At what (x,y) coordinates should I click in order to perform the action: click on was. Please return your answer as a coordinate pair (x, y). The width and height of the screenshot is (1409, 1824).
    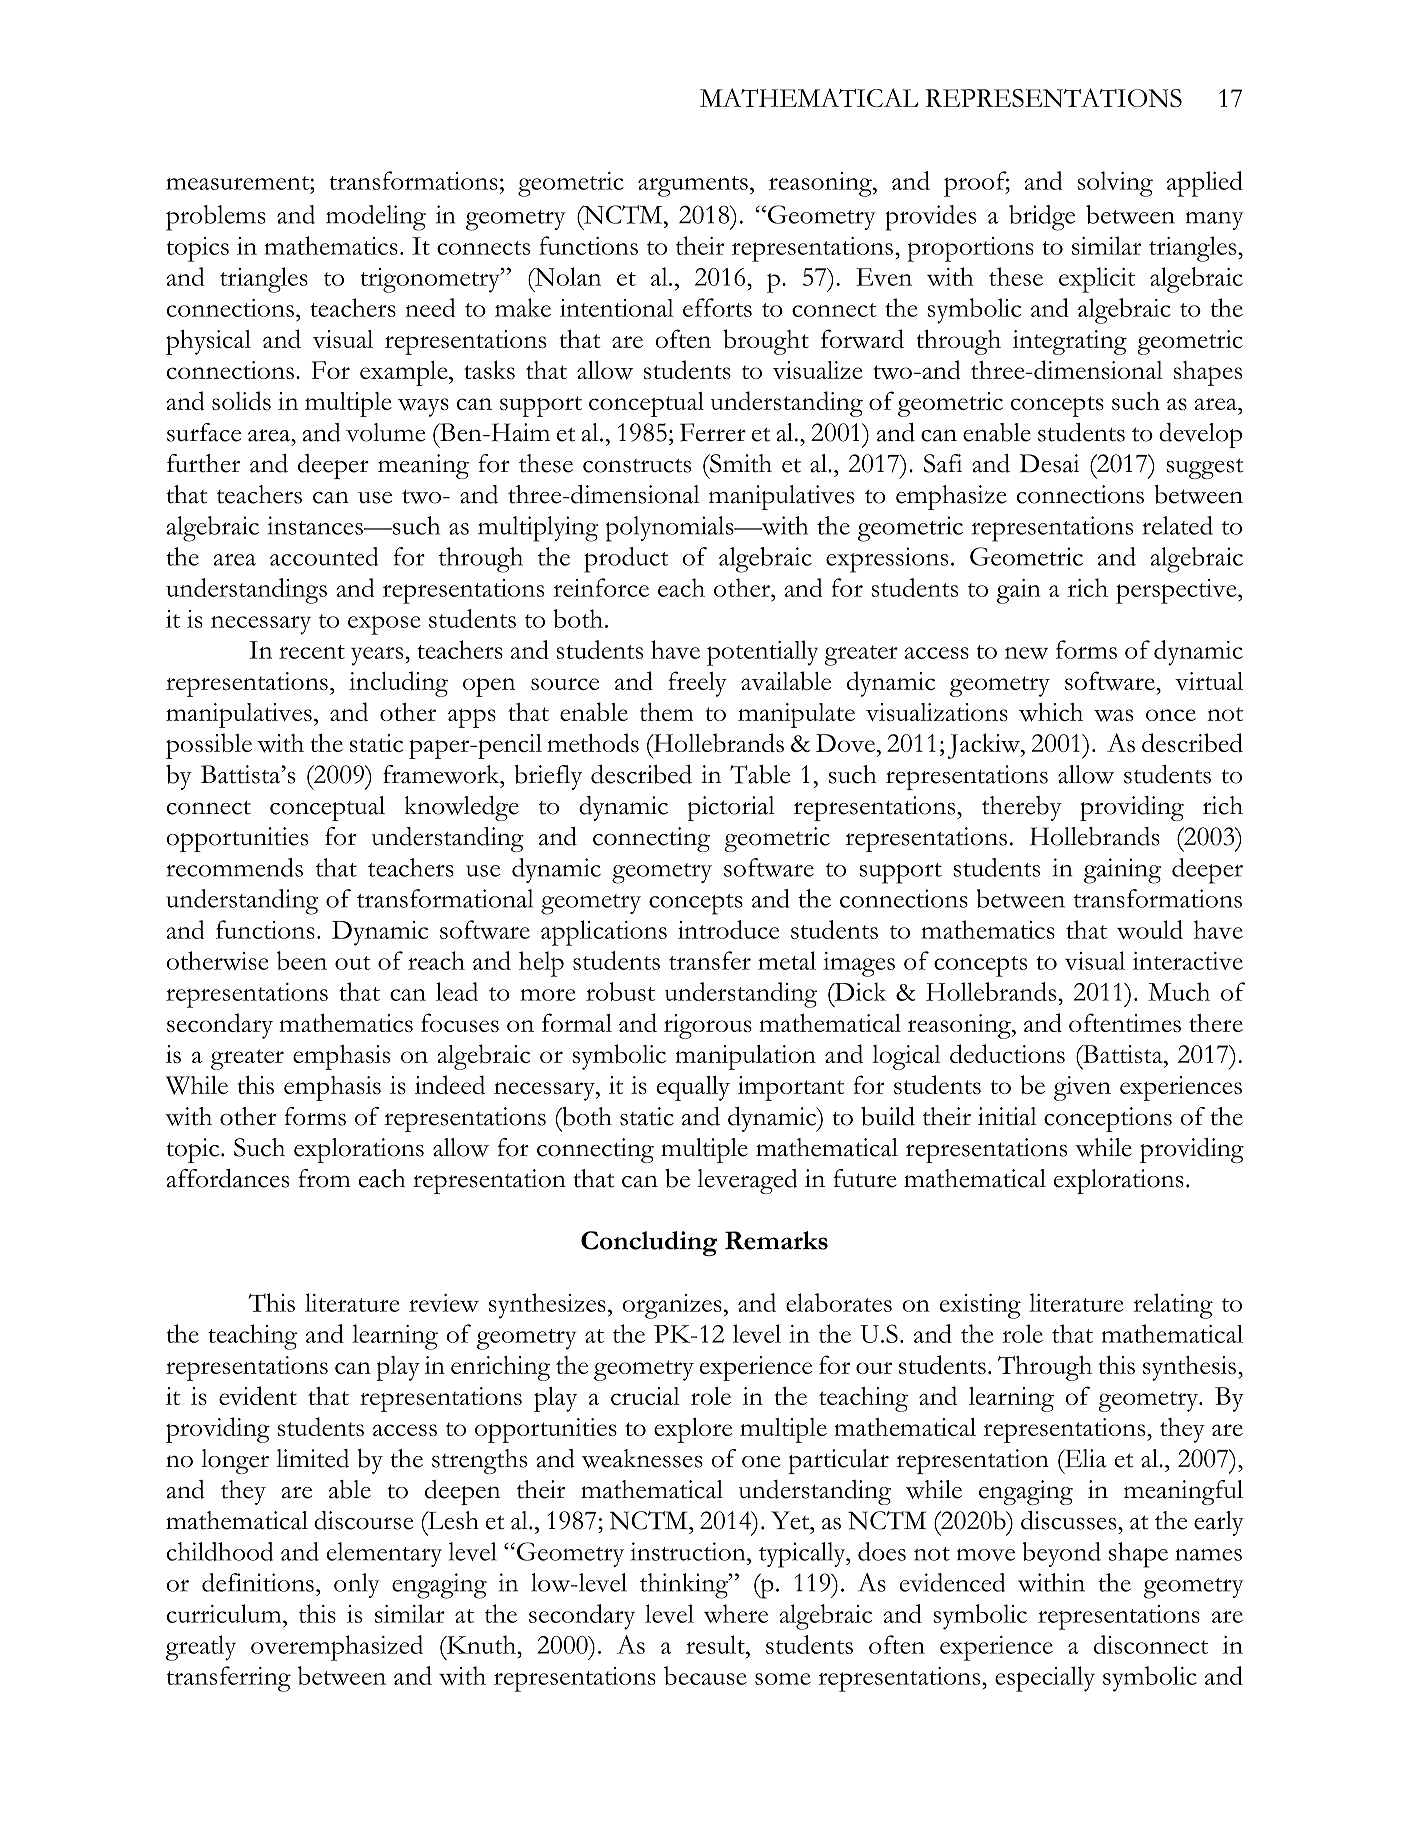
    Looking at the image, I should click on (1113, 715).
